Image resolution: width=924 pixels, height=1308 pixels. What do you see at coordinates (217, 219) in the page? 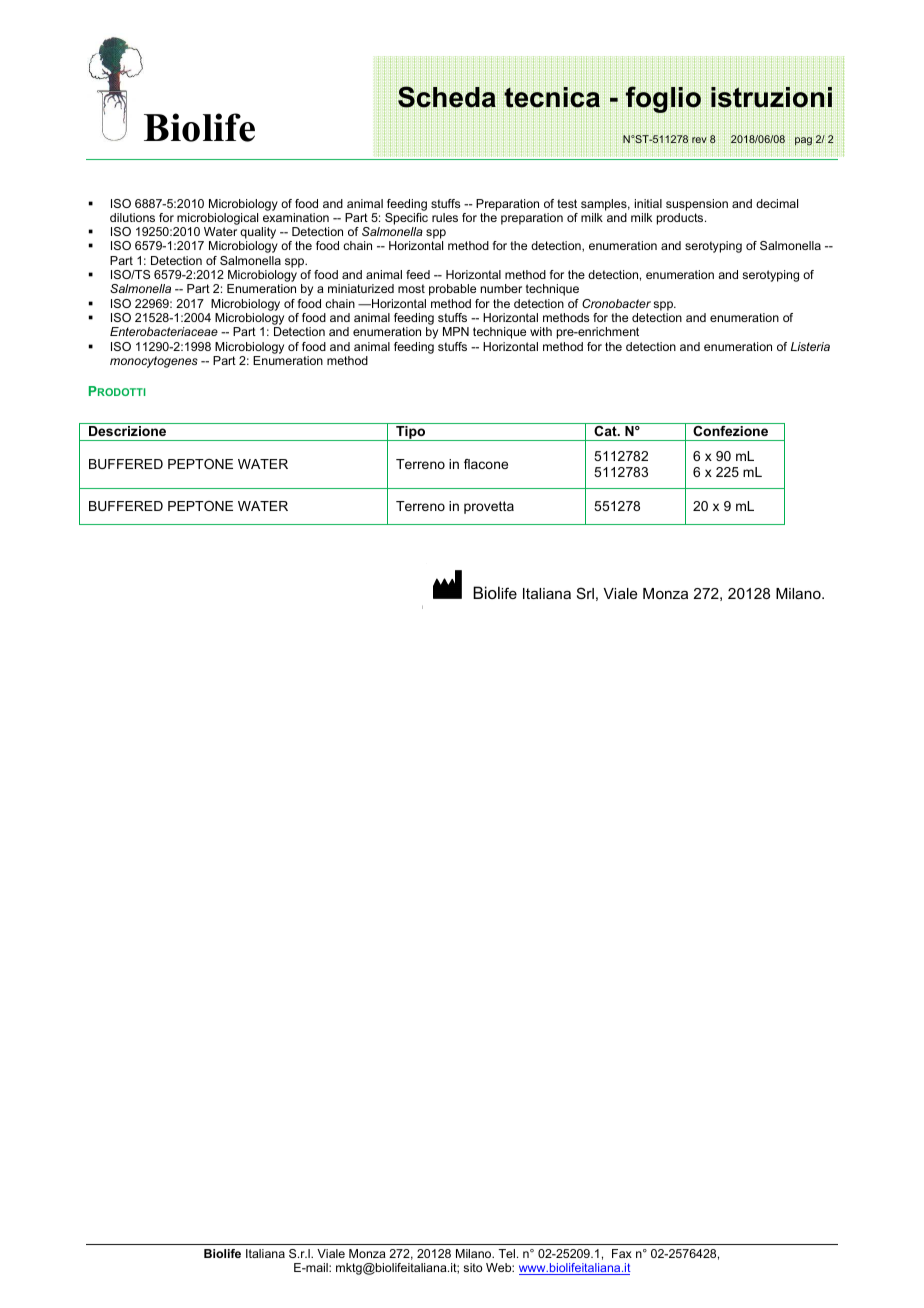
I see `microbiological` at bounding box center [217, 219].
